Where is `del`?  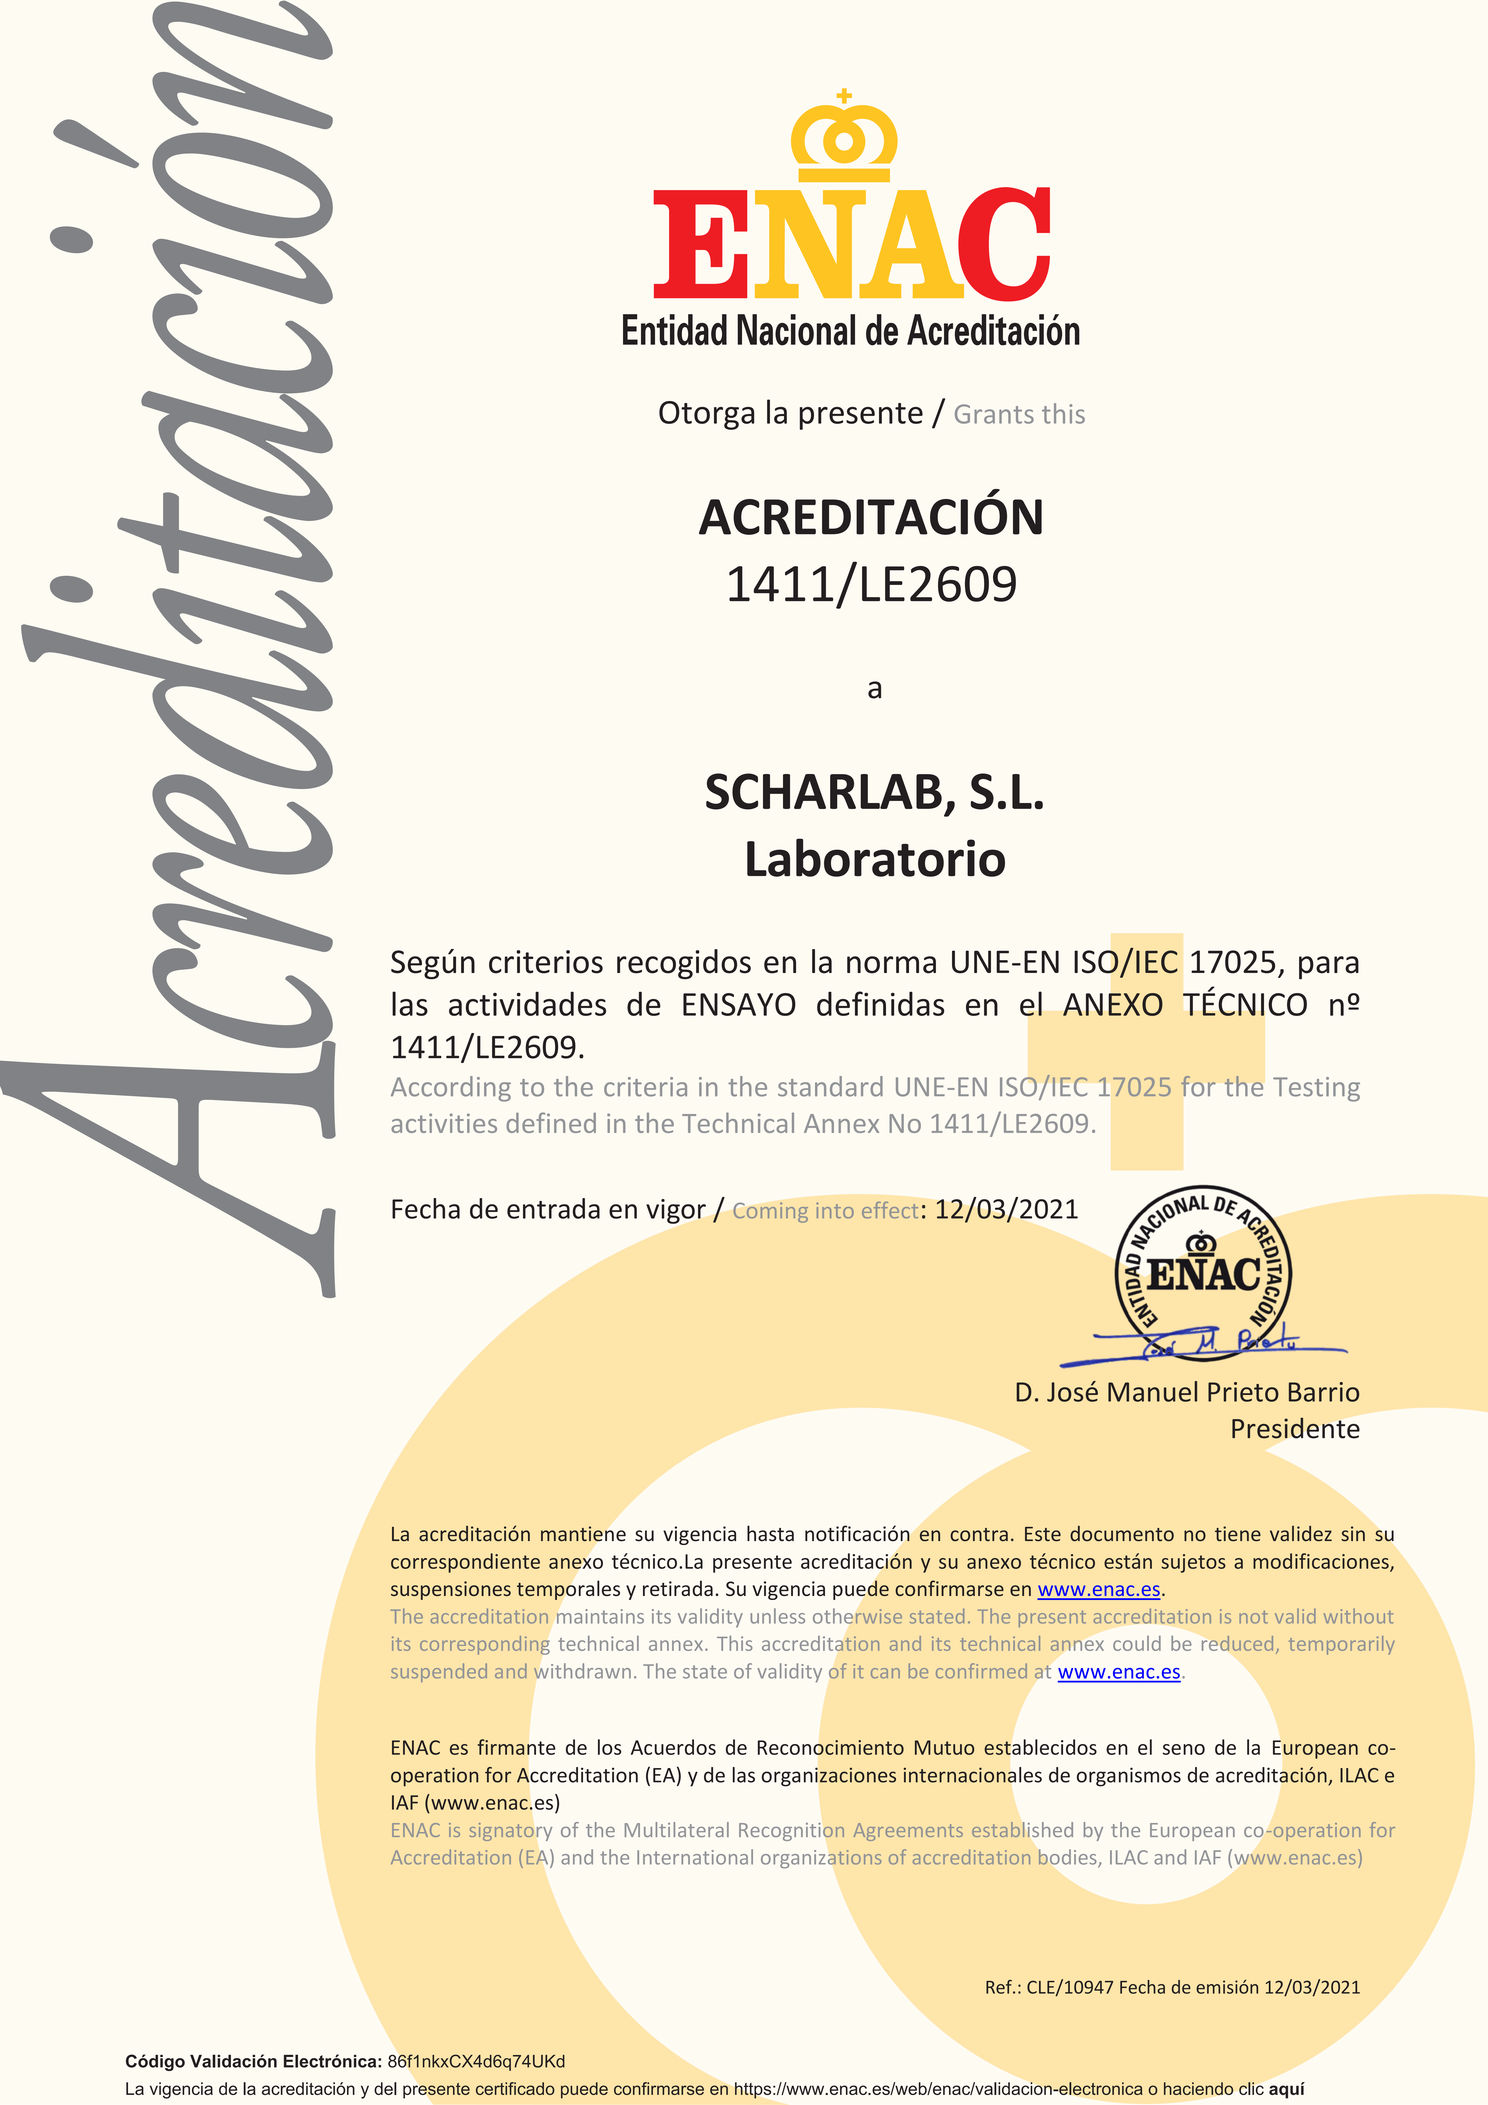
del is located at coordinates (385, 2088).
